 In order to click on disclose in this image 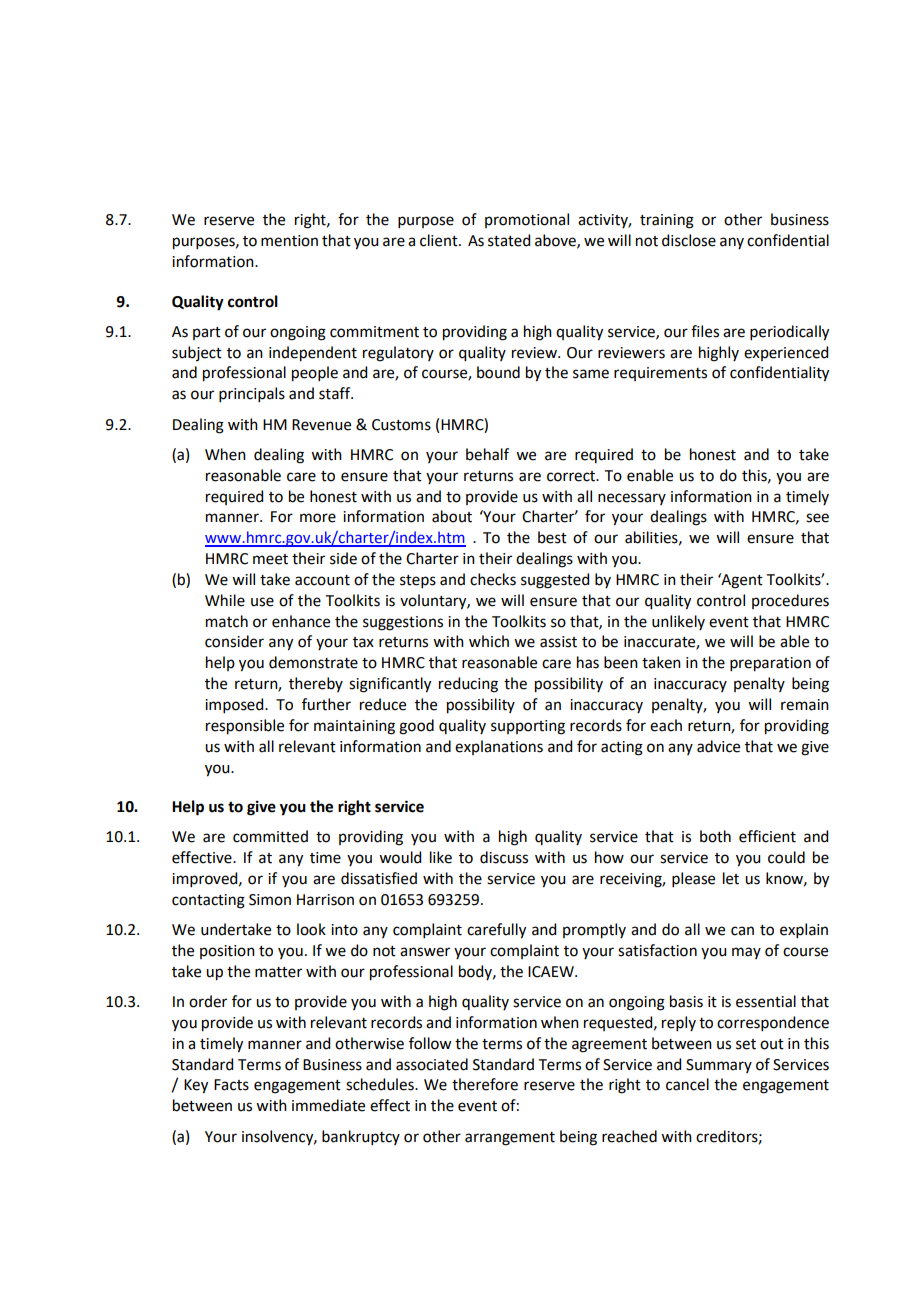, I will do `click(689, 240)`.
